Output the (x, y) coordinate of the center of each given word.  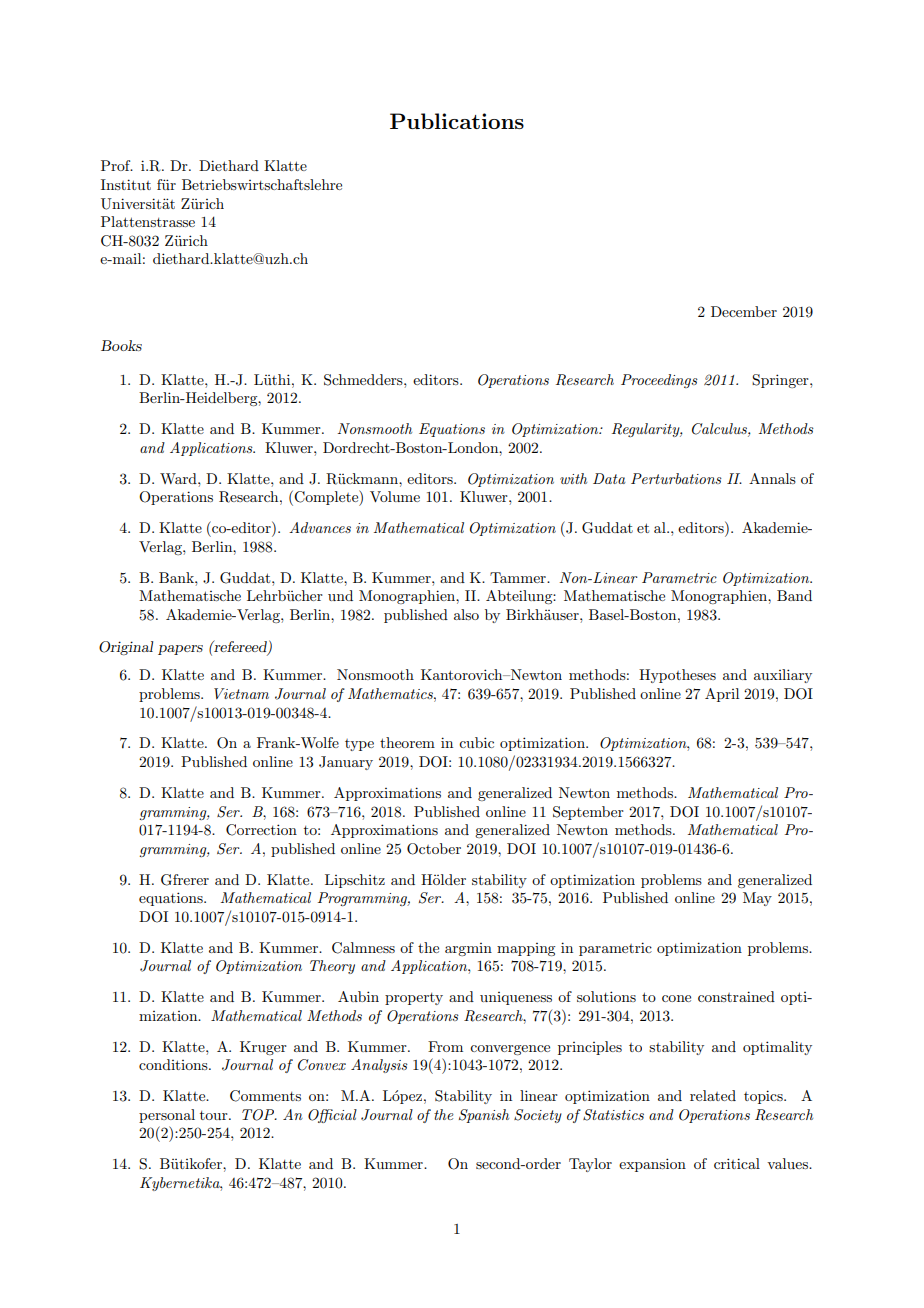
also (466, 614)
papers (180, 650)
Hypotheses (677, 676)
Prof (117, 165)
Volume (395, 496)
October (434, 849)
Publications (457, 121)
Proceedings (659, 381)
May (757, 899)
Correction (261, 830)
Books (121, 345)
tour (215, 1115)
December (744, 311)
